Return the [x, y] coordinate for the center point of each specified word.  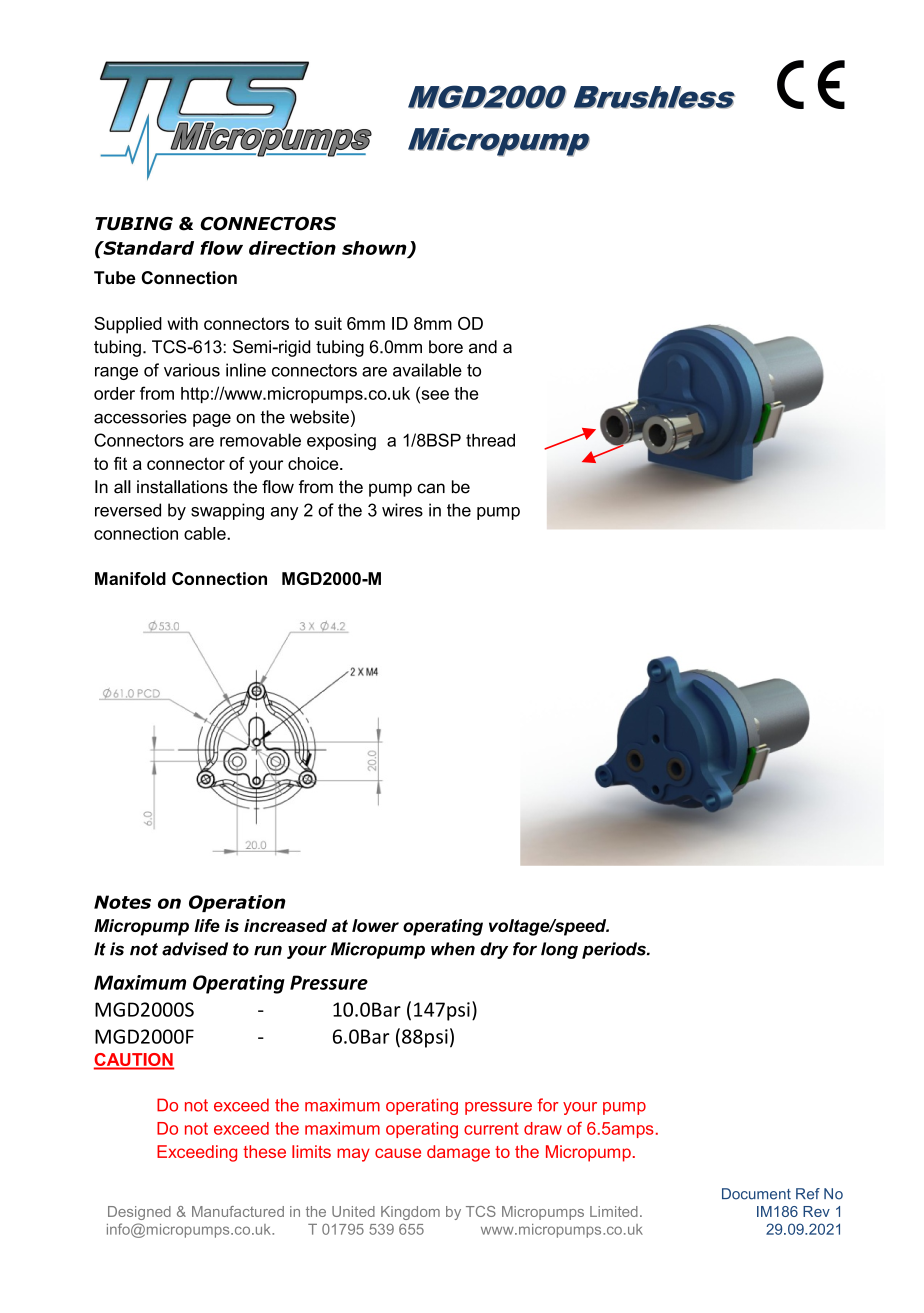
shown [375, 249]
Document [756, 1194]
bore [446, 347]
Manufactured [238, 1211]
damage [458, 1153]
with [182, 323]
